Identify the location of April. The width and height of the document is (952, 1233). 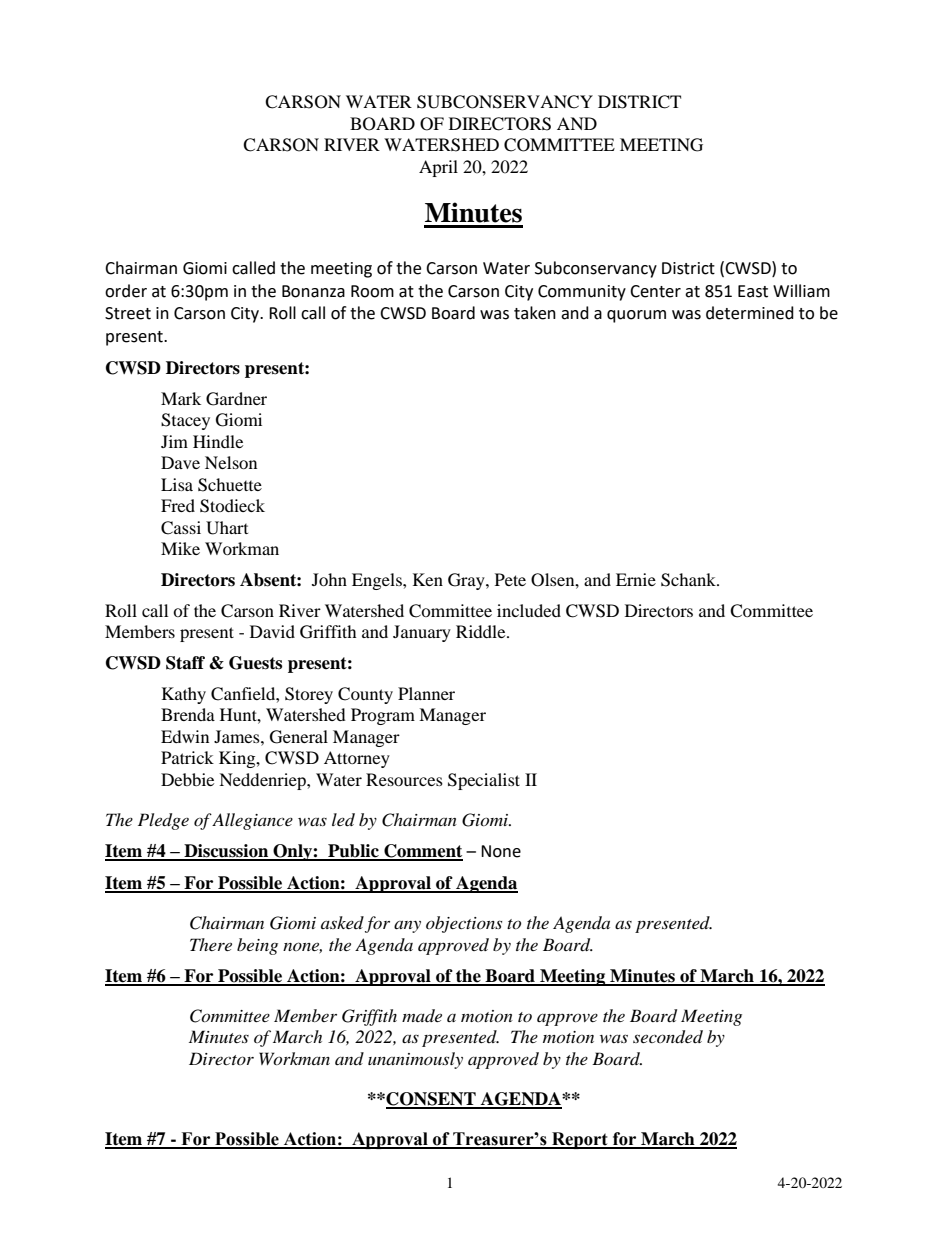
(438, 168).
